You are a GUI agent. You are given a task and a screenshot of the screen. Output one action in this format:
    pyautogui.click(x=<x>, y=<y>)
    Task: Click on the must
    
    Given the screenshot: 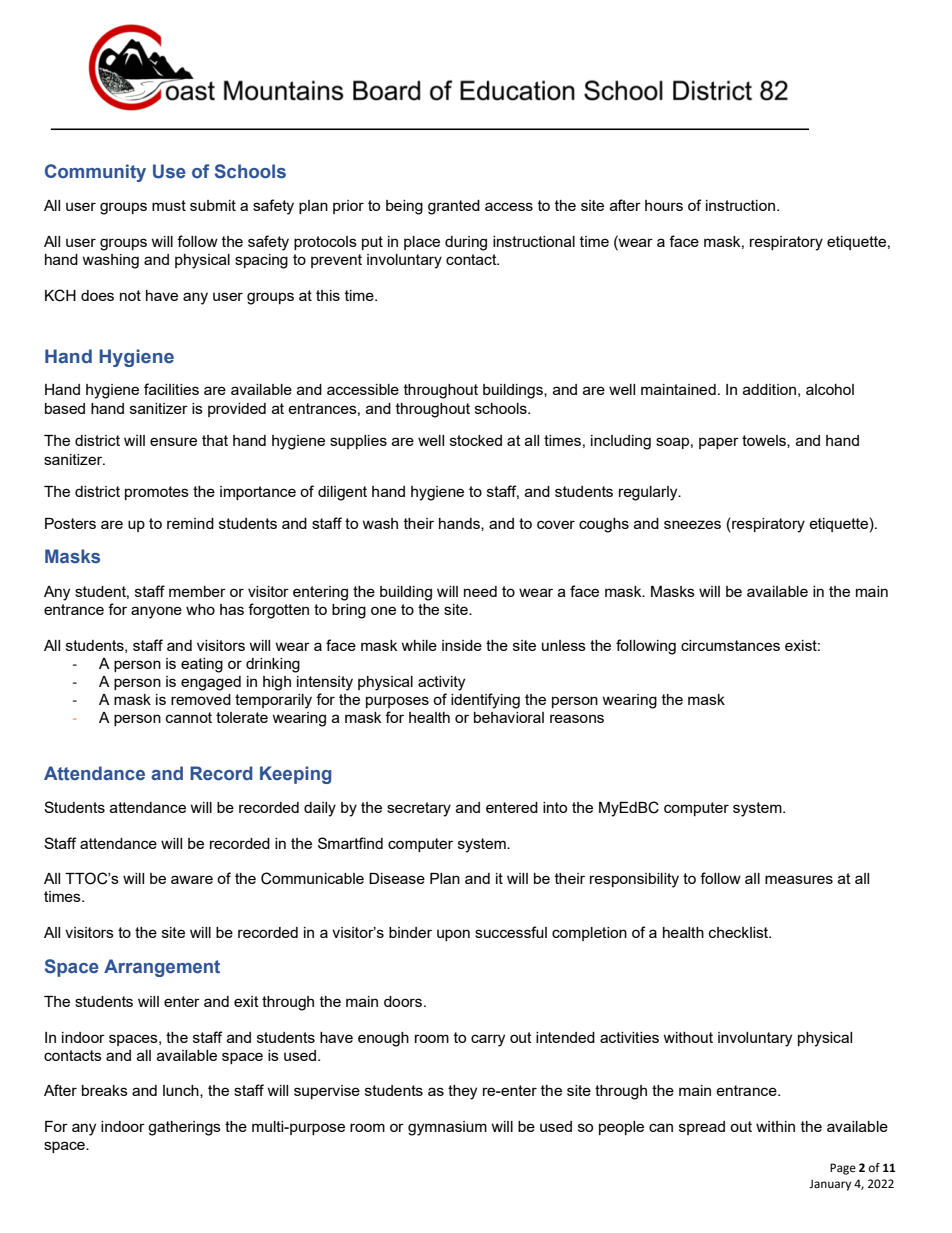 What is the action you would take?
    pyautogui.click(x=169, y=205)
